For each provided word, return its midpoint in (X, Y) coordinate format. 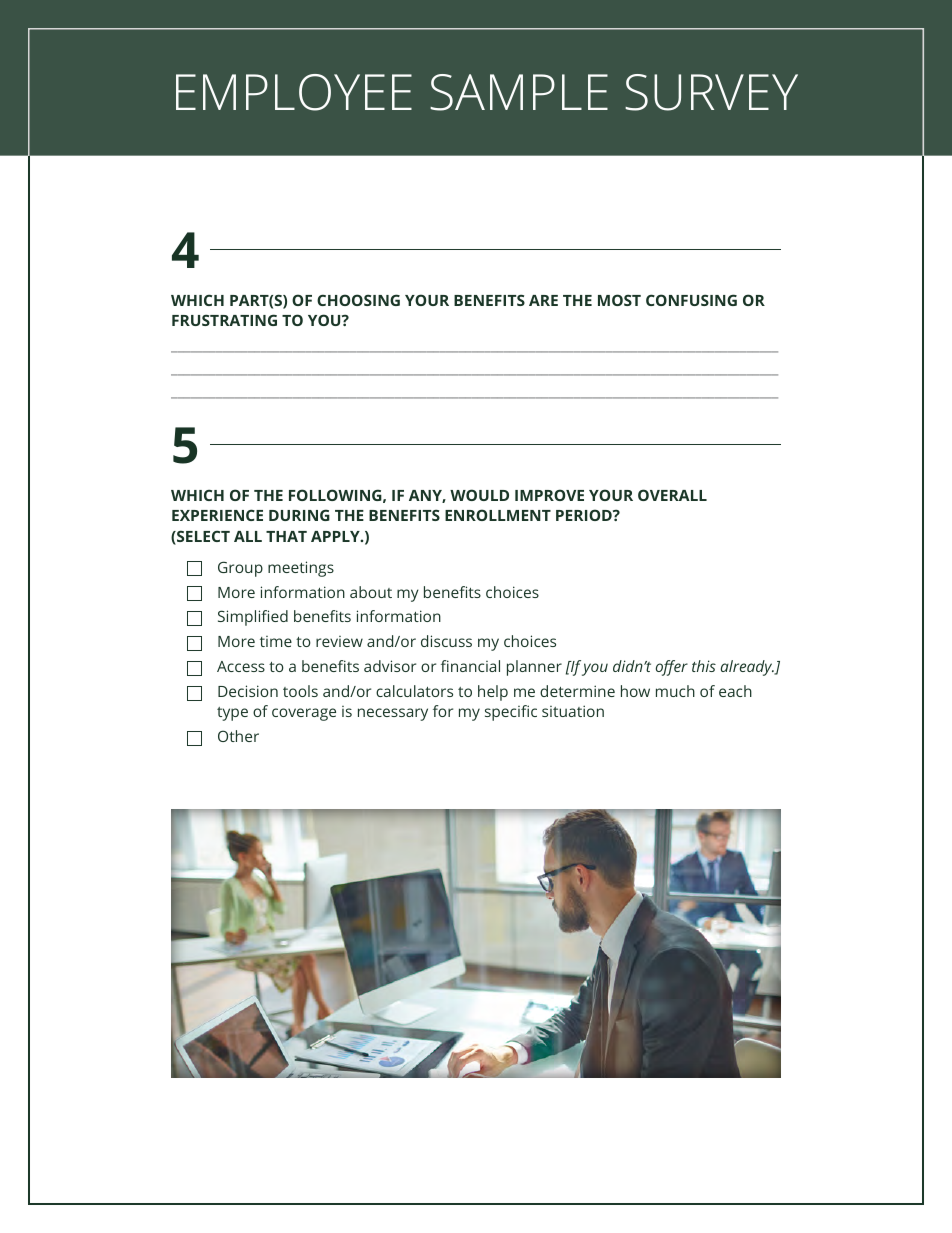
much (675, 691)
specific (511, 713)
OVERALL (672, 495)
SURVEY (711, 92)
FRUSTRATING (224, 320)
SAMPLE (519, 92)
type (232, 714)
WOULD (479, 495)
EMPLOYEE (294, 92)
